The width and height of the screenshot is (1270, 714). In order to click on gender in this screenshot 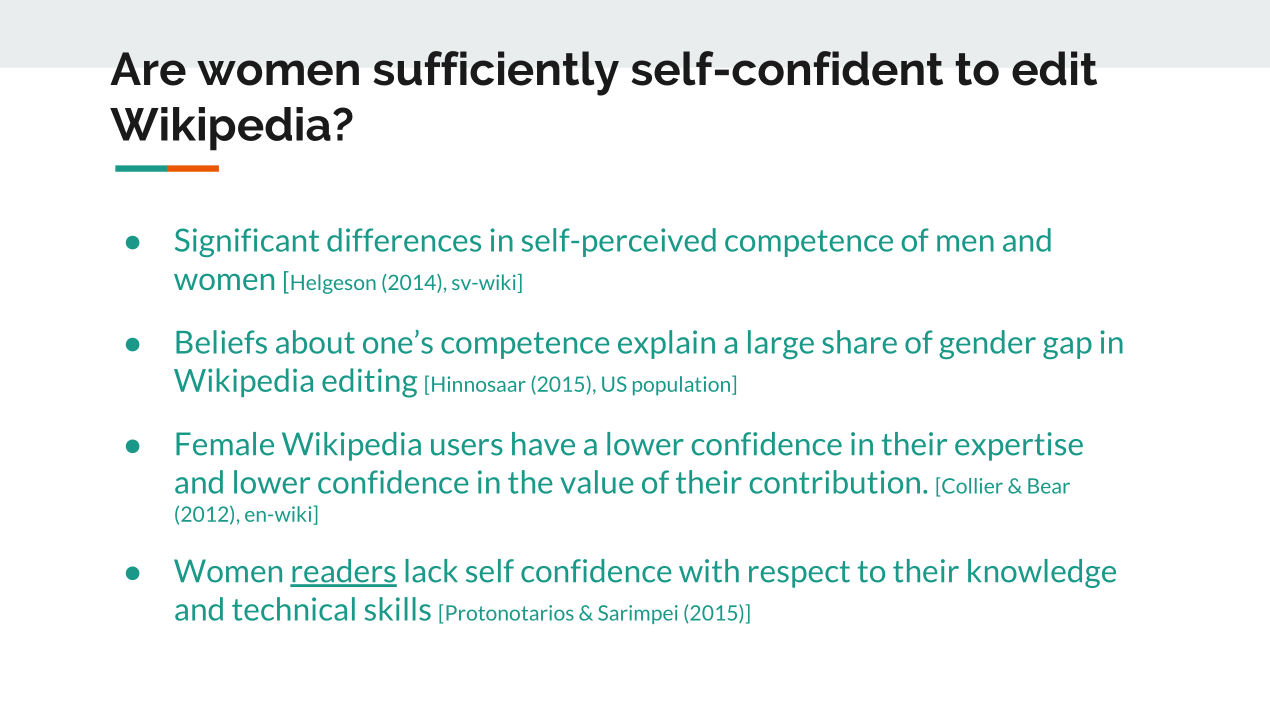, I will do `click(987, 344)`.
